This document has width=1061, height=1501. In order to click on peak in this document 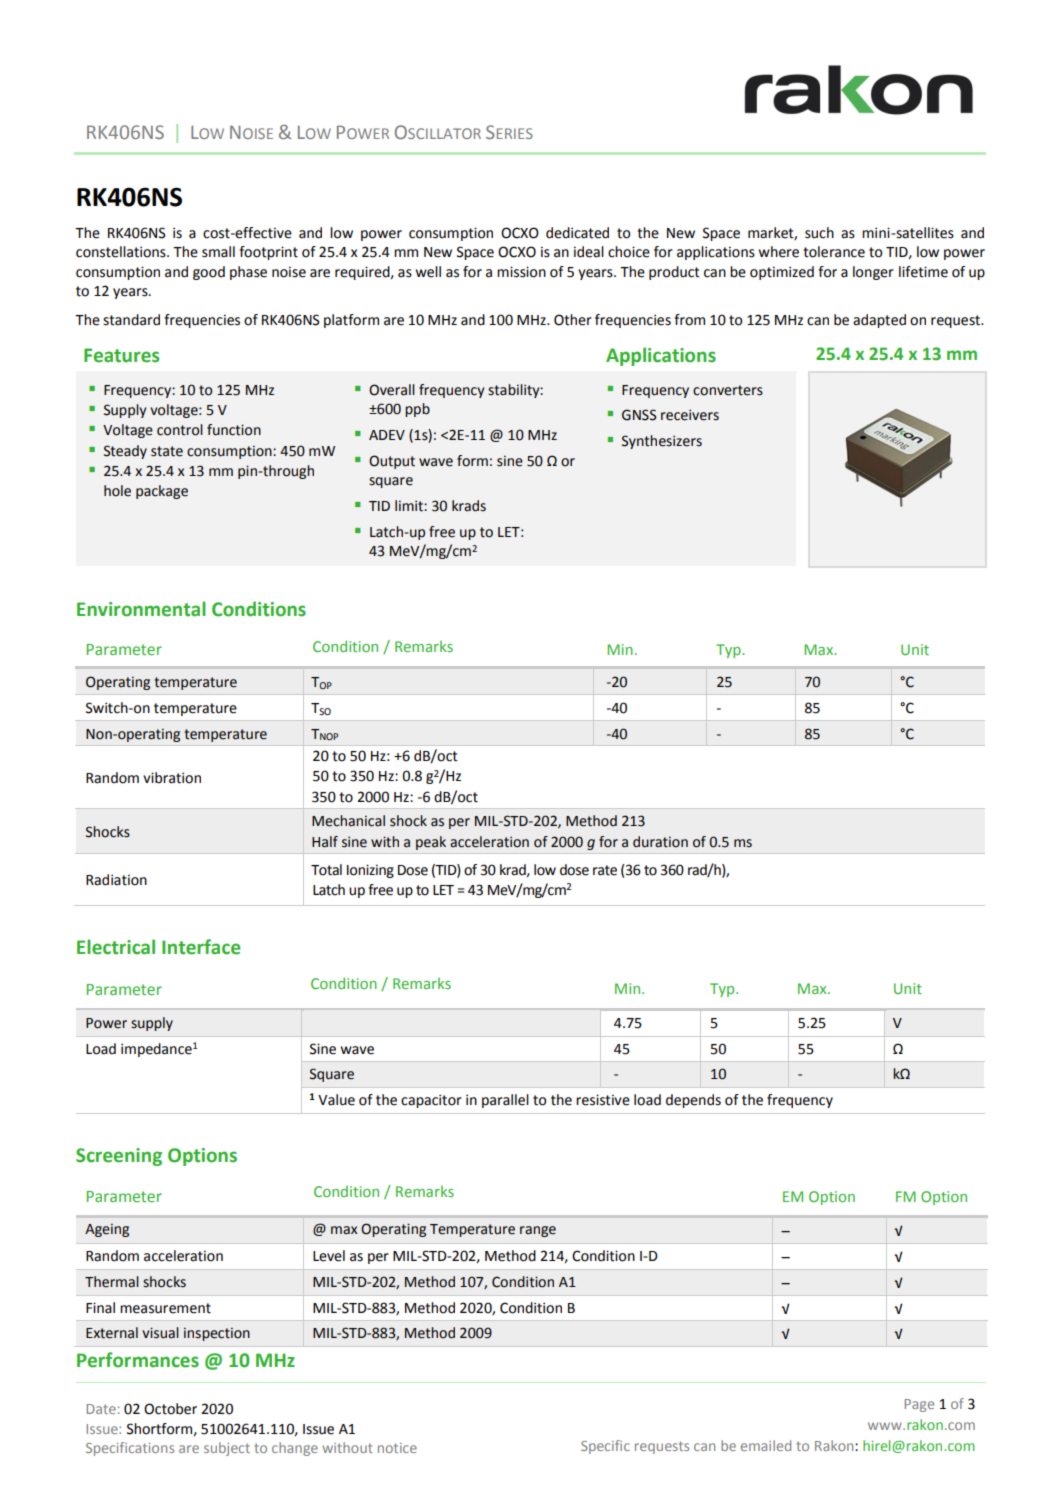, I will do `click(431, 843)`.
